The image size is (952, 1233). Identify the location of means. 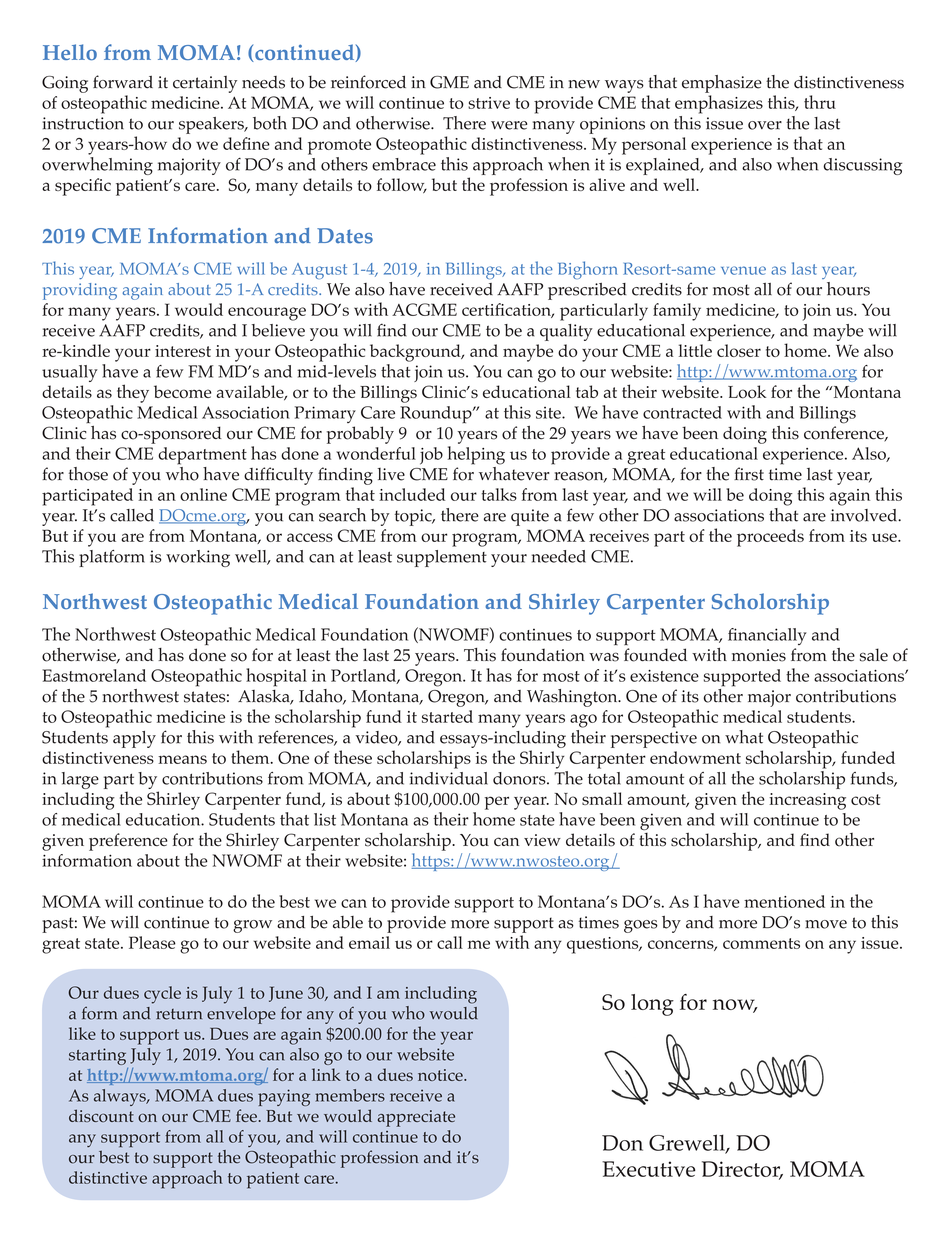
(182, 759).
